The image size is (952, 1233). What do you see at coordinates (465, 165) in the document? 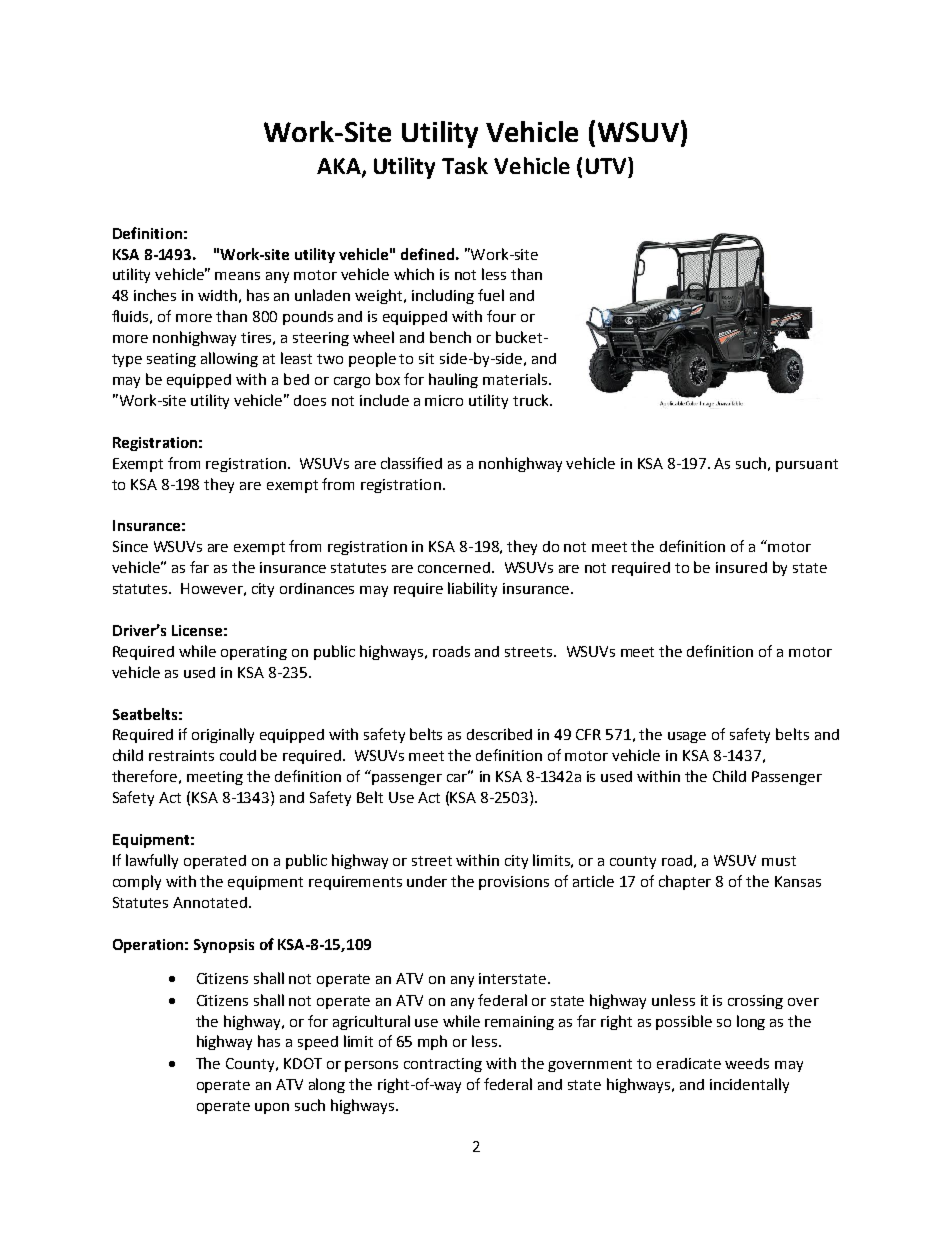
I see `Task` at bounding box center [465, 165].
